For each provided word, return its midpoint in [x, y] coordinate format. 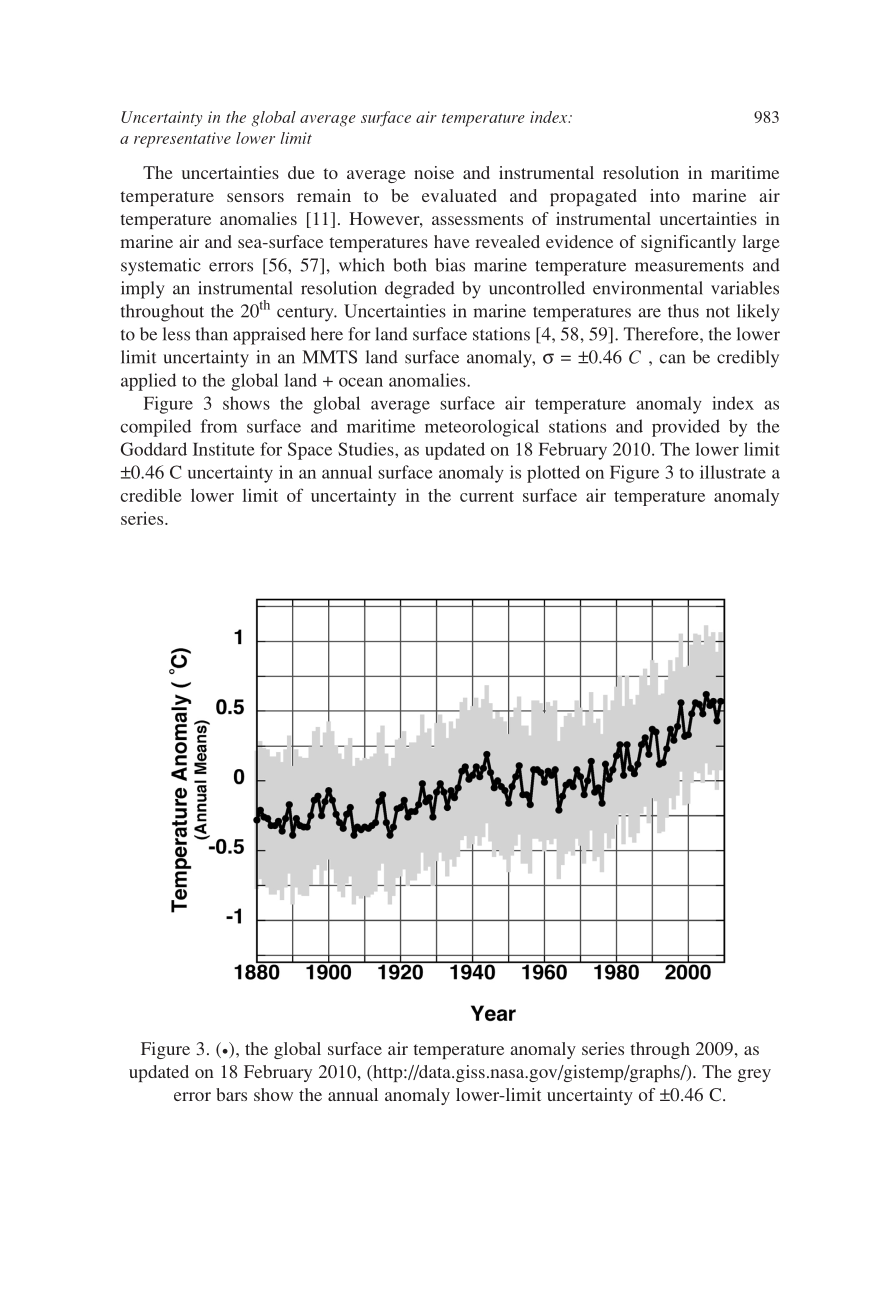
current [487, 496]
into [665, 195]
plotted [553, 474]
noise [434, 172]
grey [754, 1075]
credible [150, 495]
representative [182, 140]
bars [231, 1094]
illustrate [733, 472]
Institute [224, 449]
